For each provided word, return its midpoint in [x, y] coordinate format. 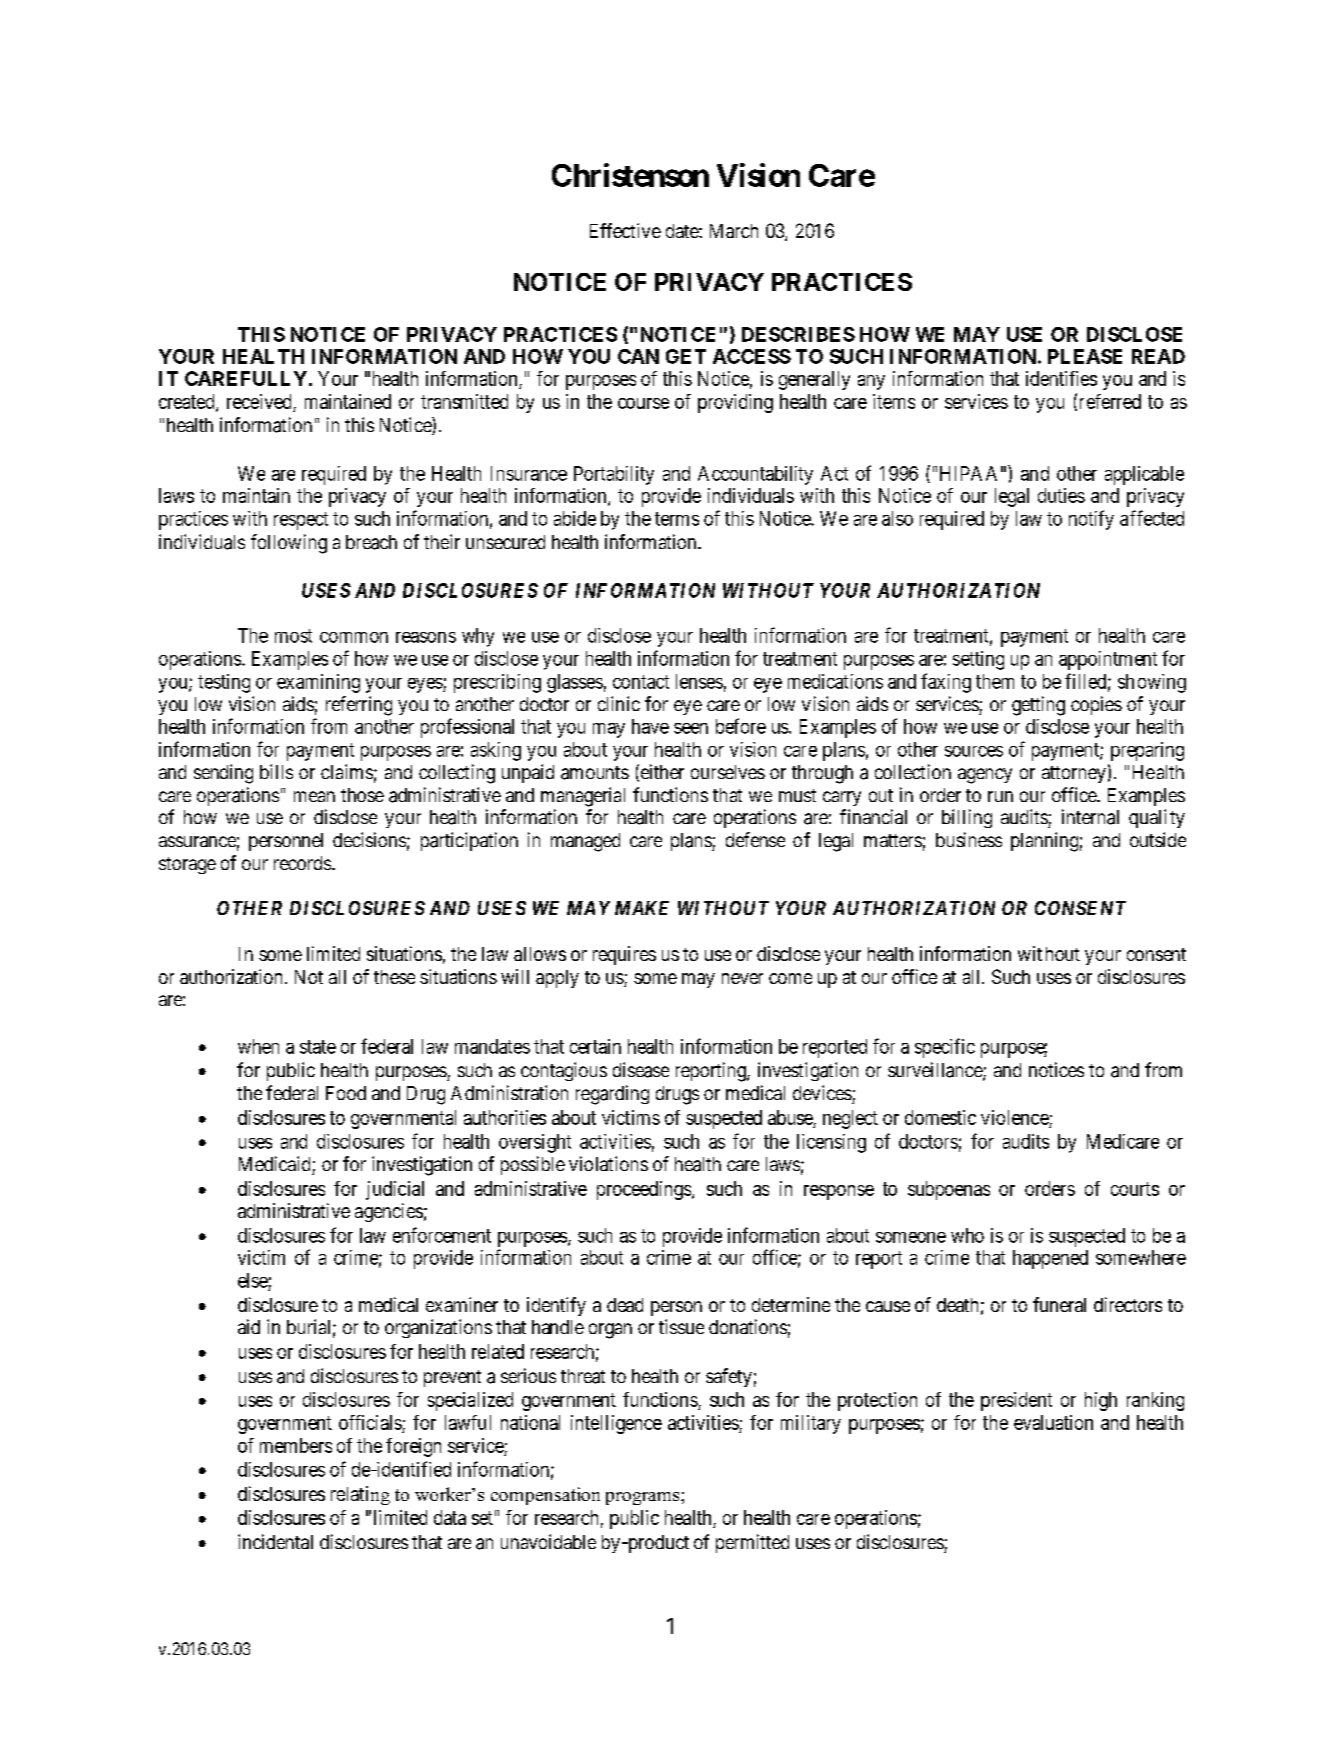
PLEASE [1085, 356]
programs [644, 1498]
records [302, 863]
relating [360, 1495]
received [259, 401]
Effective [625, 230]
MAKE [642, 908]
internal [1090, 817]
